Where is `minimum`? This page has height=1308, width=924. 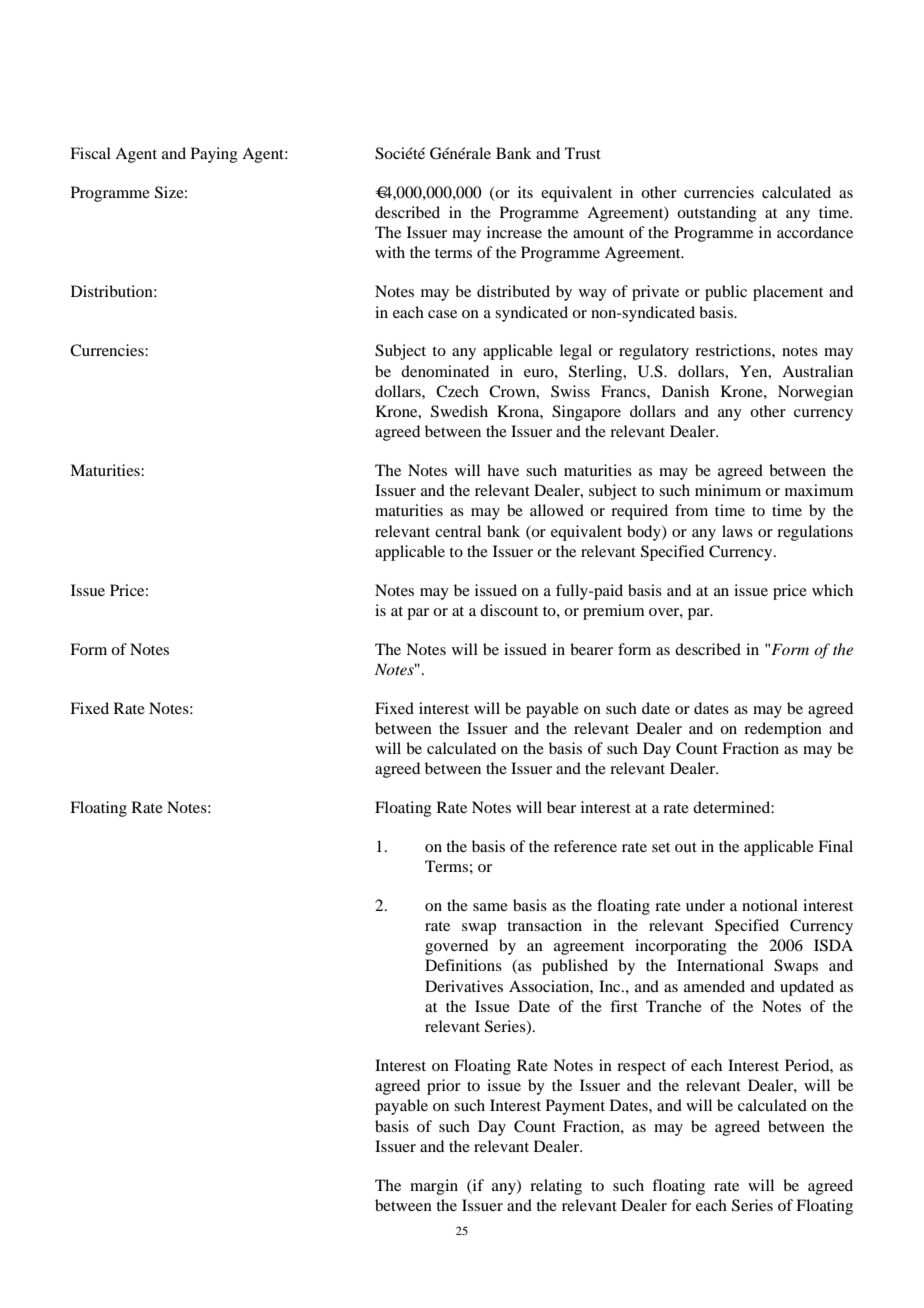 minimum is located at coordinates (728, 490).
